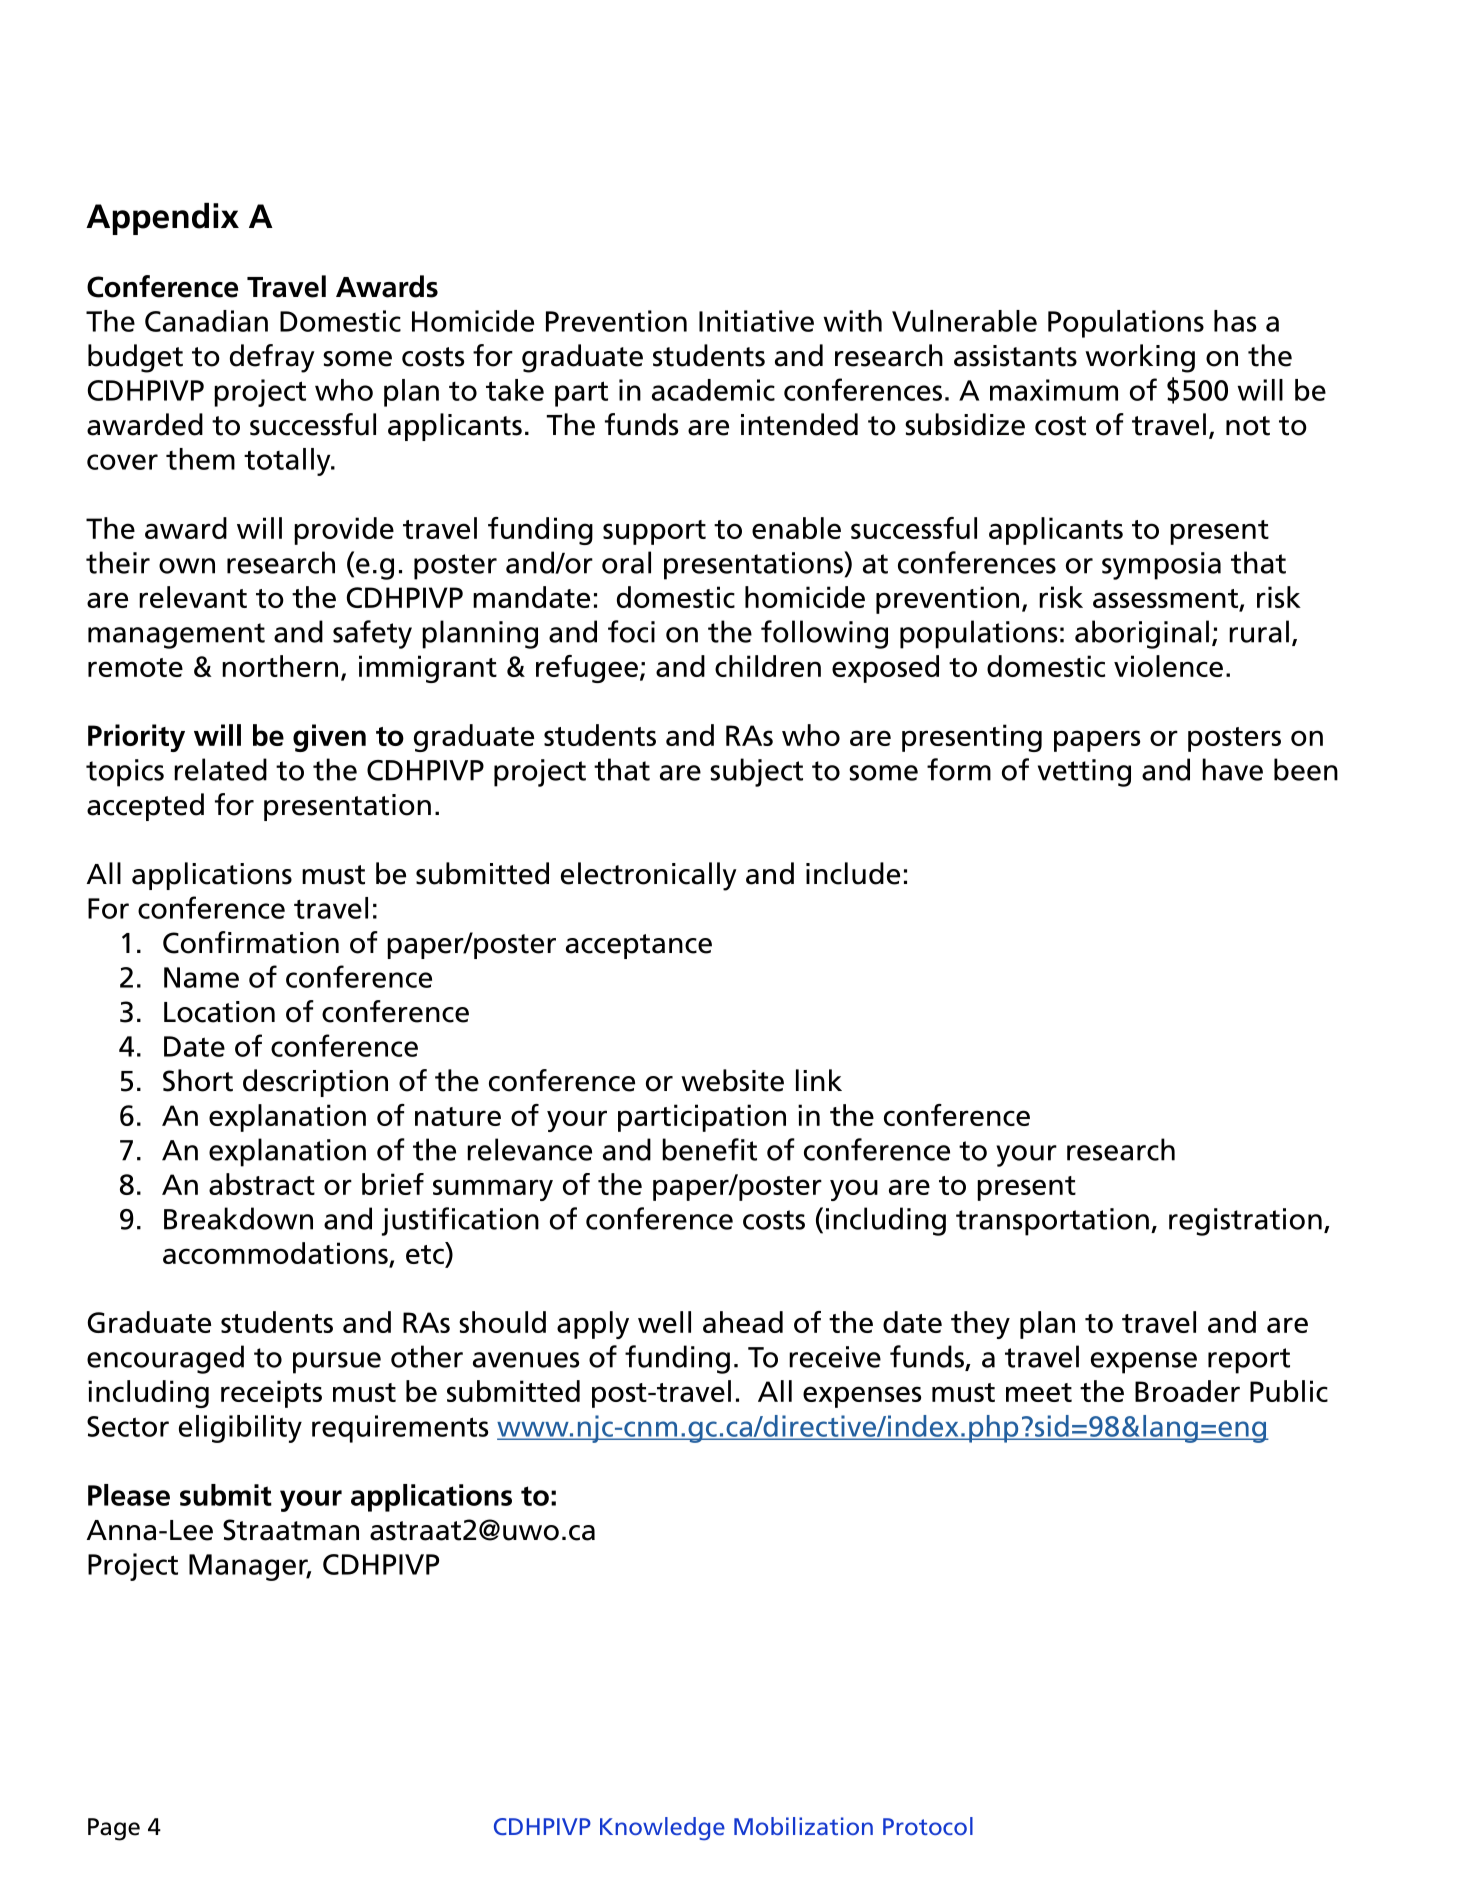  What do you see at coordinates (1245, 1222) in the document?
I see `registration` at bounding box center [1245, 1222].
